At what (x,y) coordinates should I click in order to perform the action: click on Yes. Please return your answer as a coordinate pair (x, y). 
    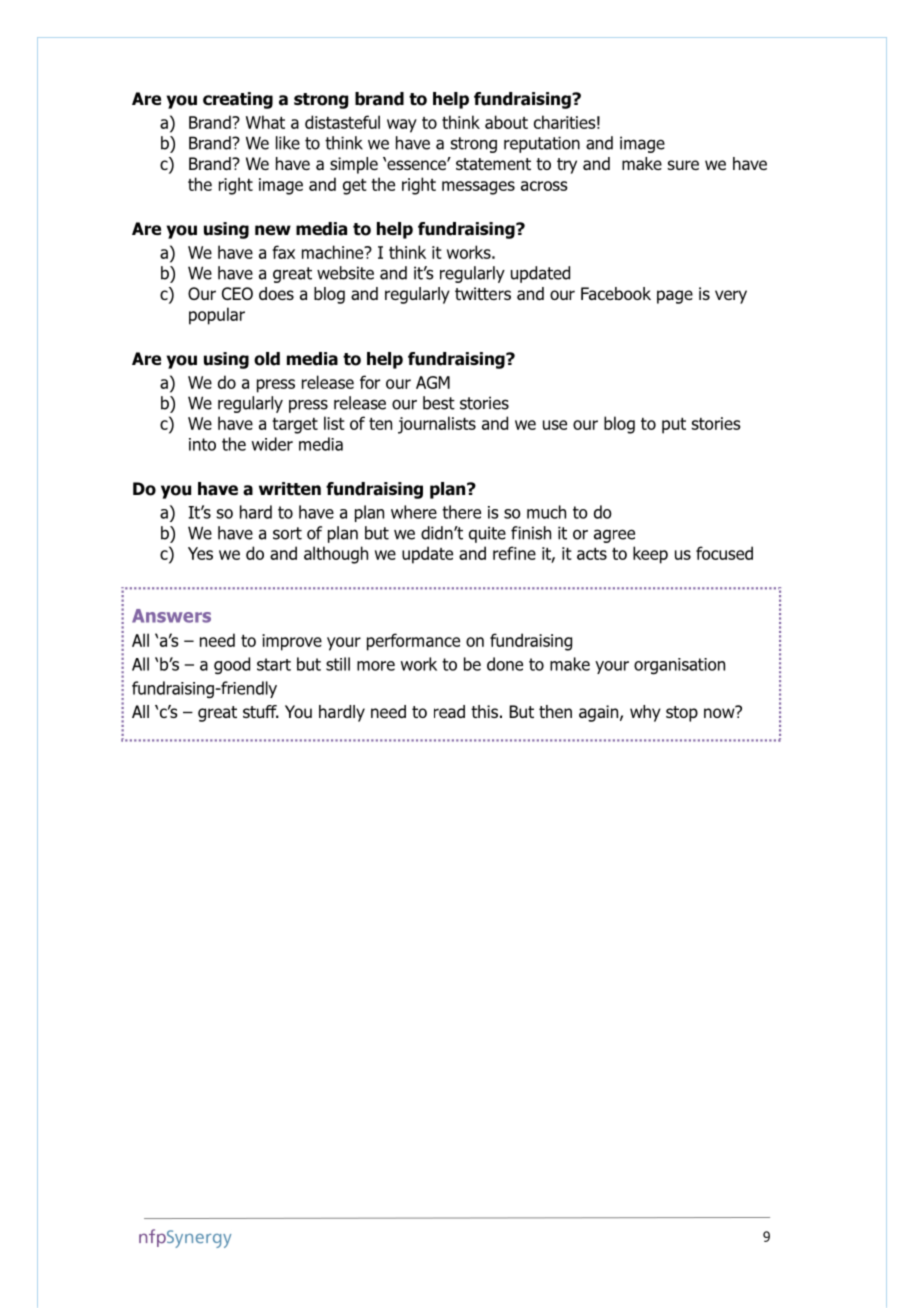
    Looking at the image, I should click on (200, 553).
